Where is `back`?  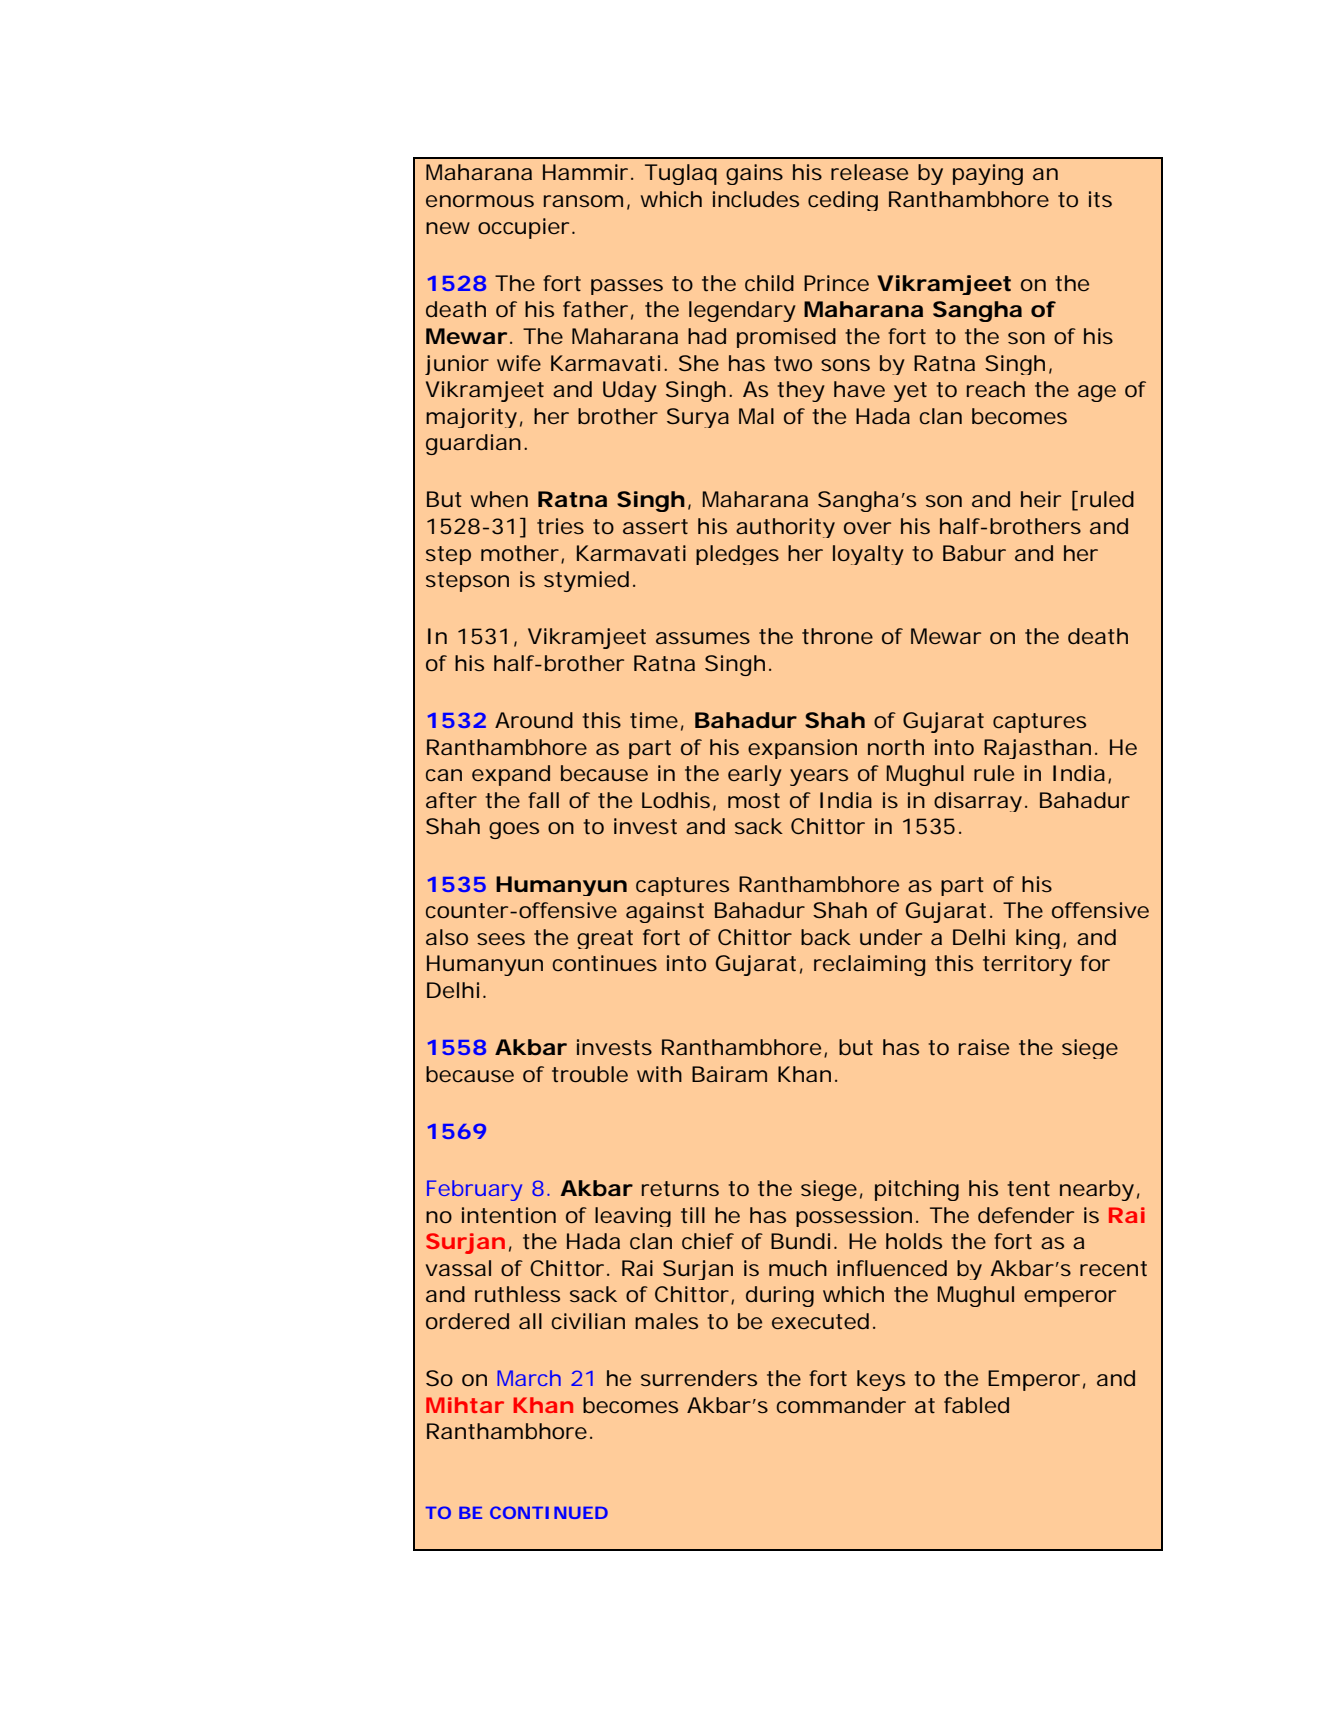
back is located at coordinates (826, 937).
